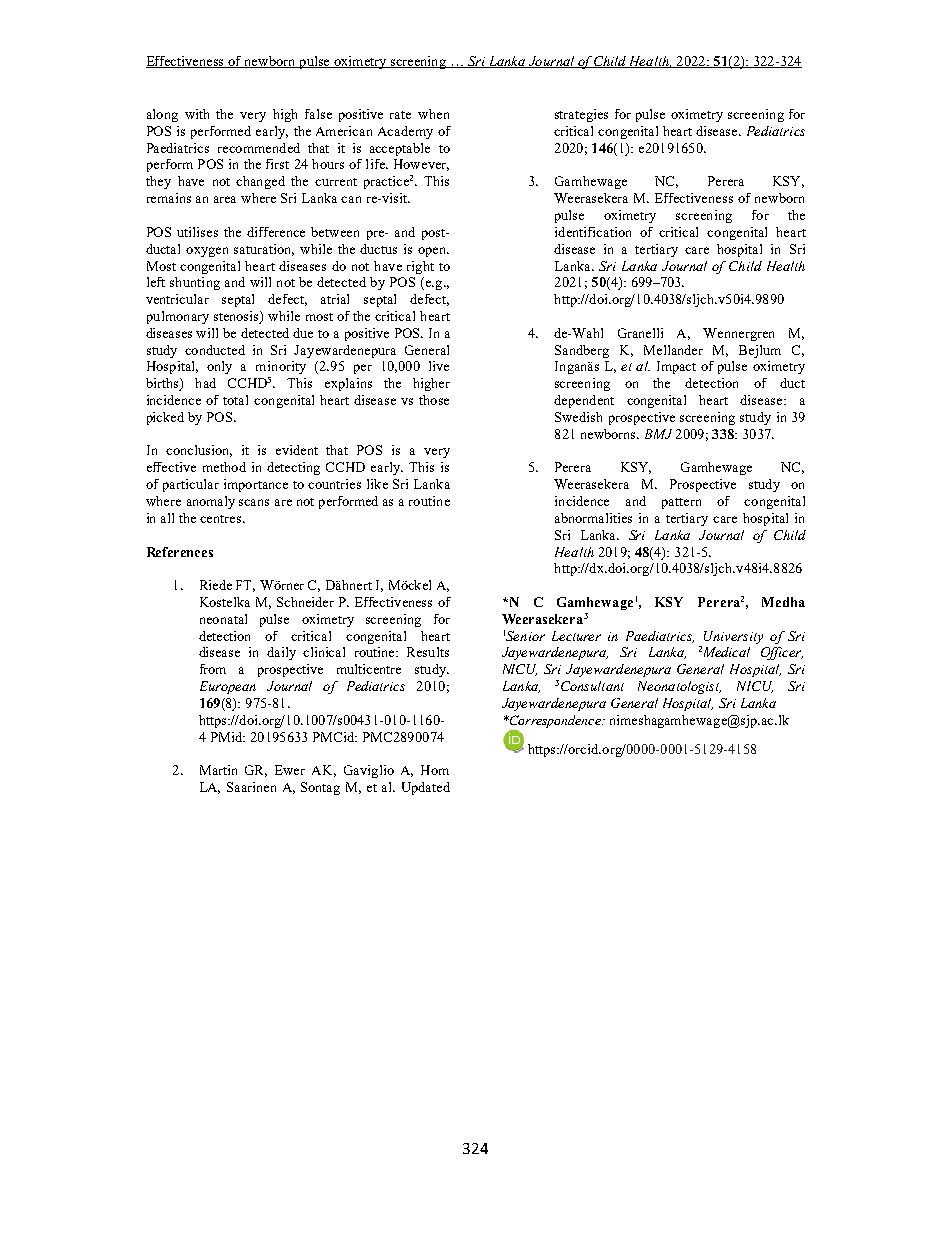 The height and width of the screenshot is (1233, 952). Describe the element at coordinates (593, 518) in the screenshot. I see `abnormalities` at that location.
